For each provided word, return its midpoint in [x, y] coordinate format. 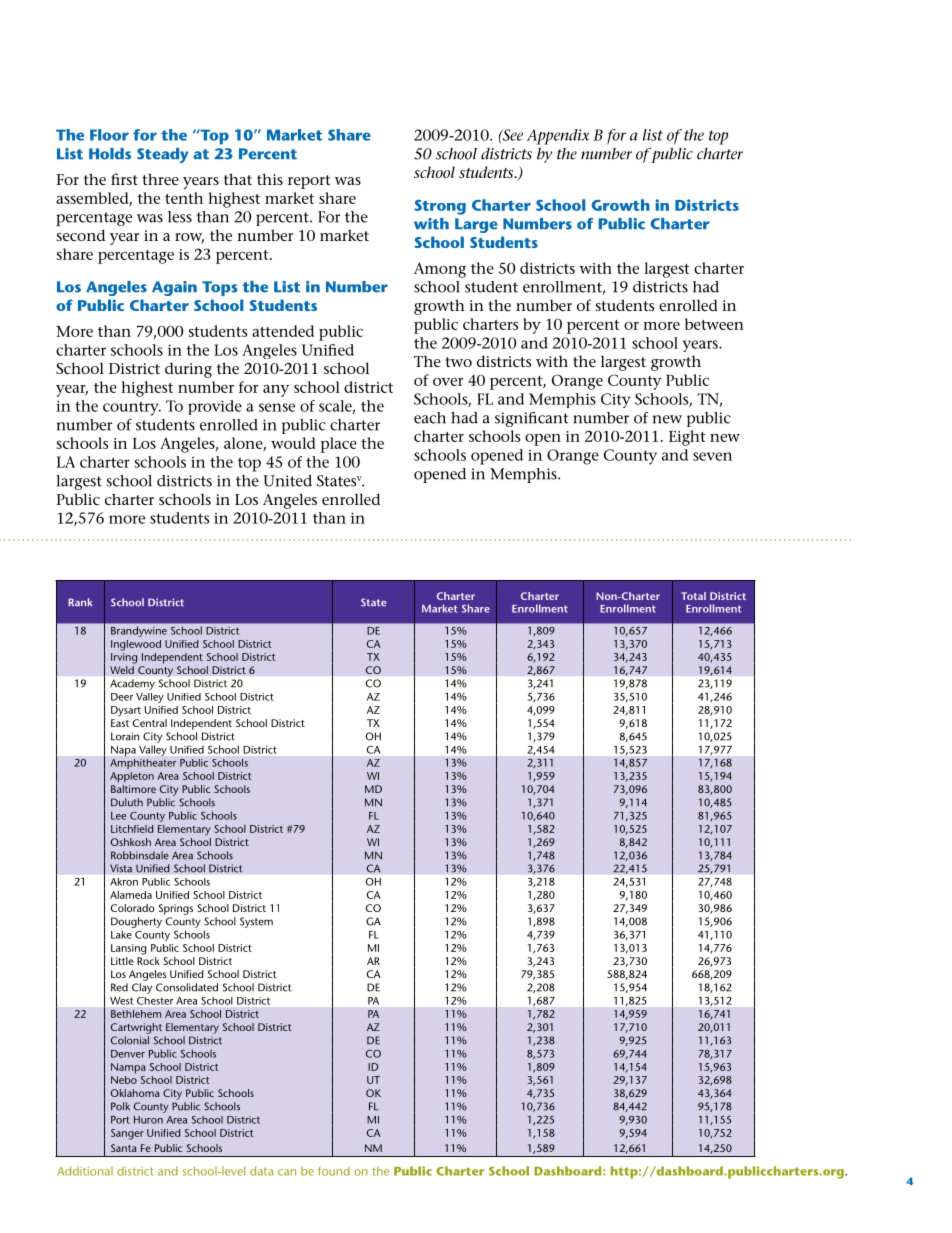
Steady [162, 155]
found [334, 1171]
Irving [124, 658]
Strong [440, 207]
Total [693, 596]
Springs [176, 909]
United [287, 481]
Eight [687, 438]
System [256, 922]
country [132, 408]
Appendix [558, 137]
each [430, 418]
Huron [148, 1120]
